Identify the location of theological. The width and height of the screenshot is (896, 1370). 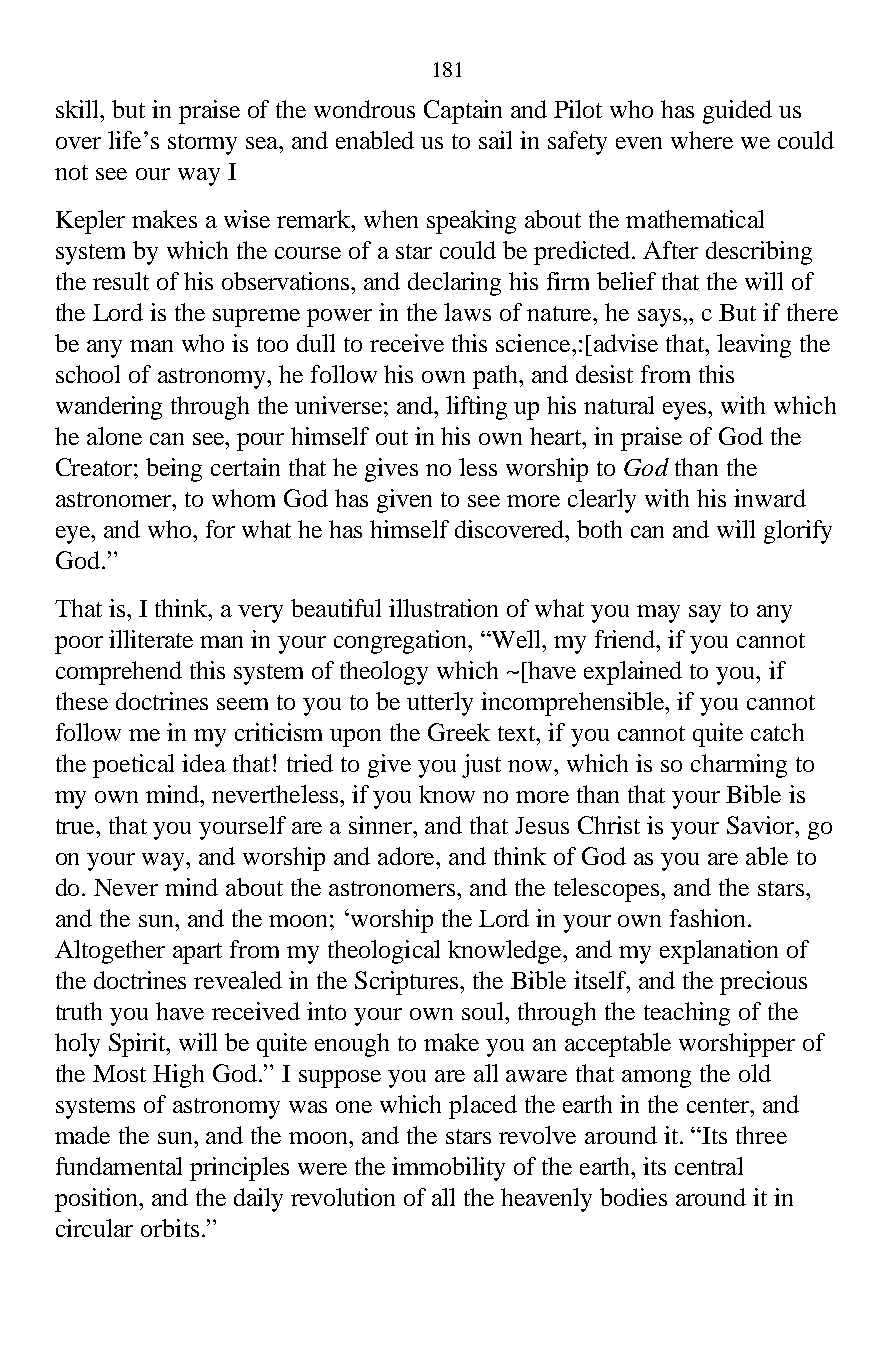
(384, 952).
